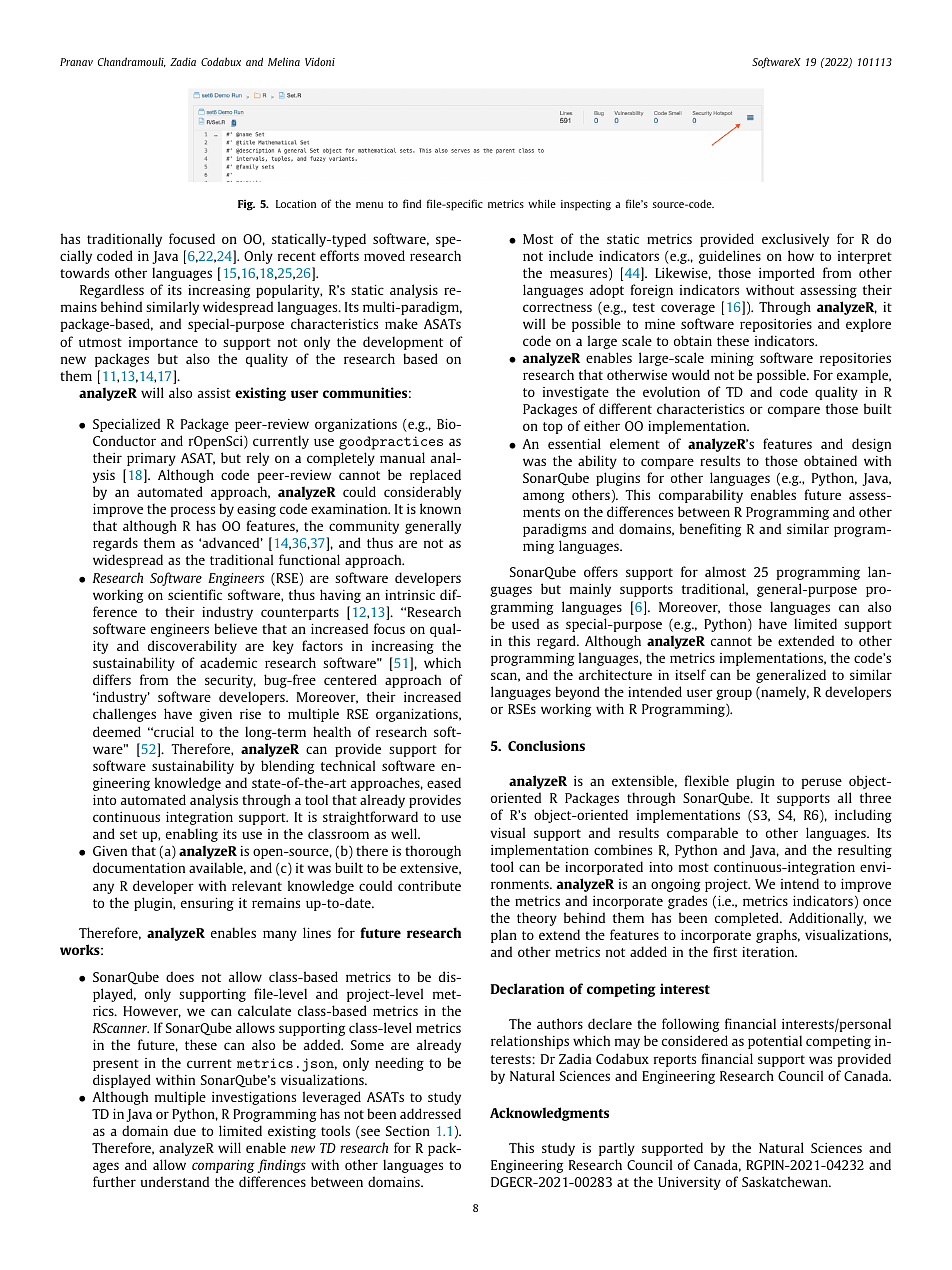 This screenshot has width=952, height=1270. What do you see at coordinates (433, 852) in the screenshot?
I see `thorough` at bounding box center [433, 852].
